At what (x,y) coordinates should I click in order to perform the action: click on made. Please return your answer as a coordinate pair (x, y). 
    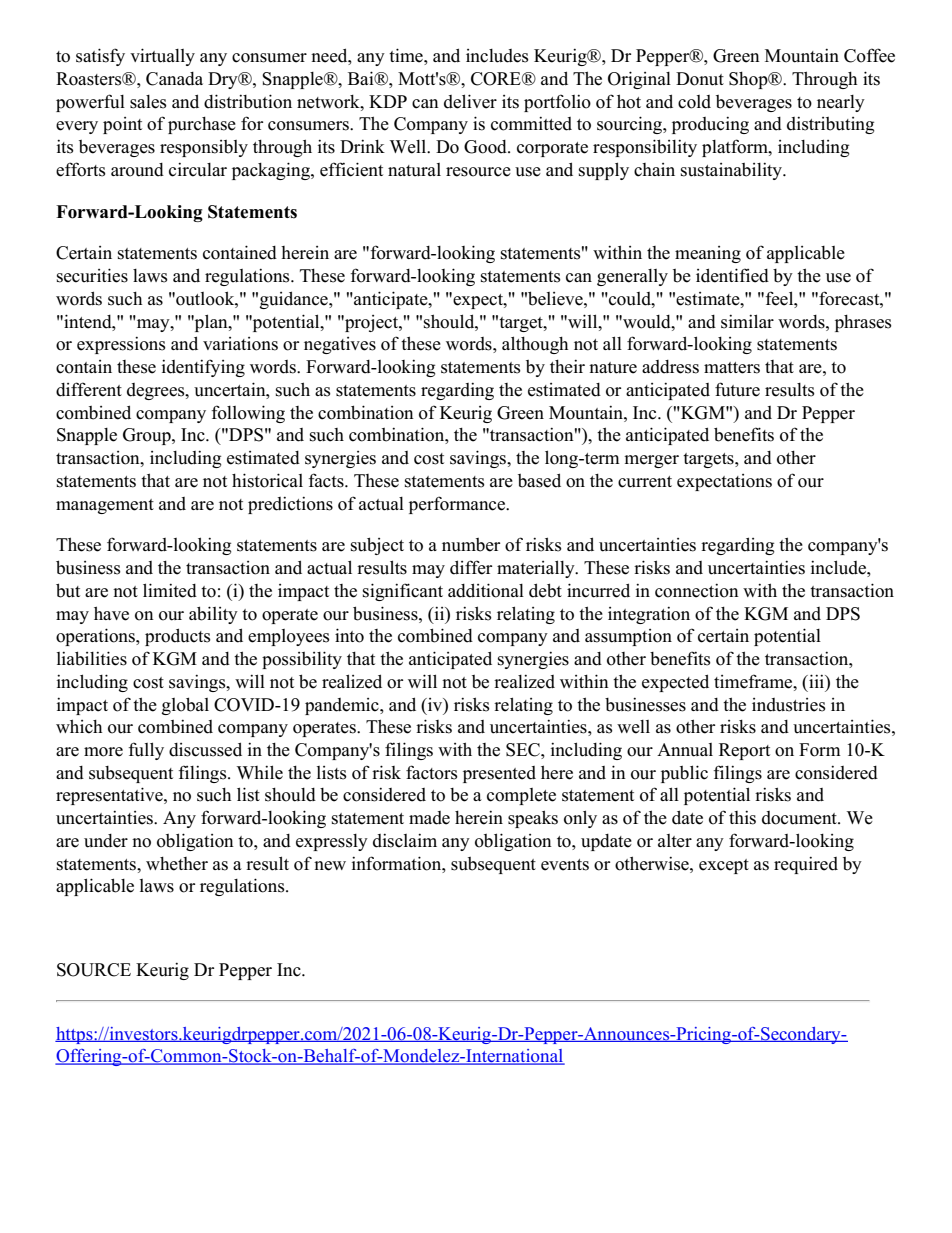
    Looking at the image, I should click on (429, 818).
